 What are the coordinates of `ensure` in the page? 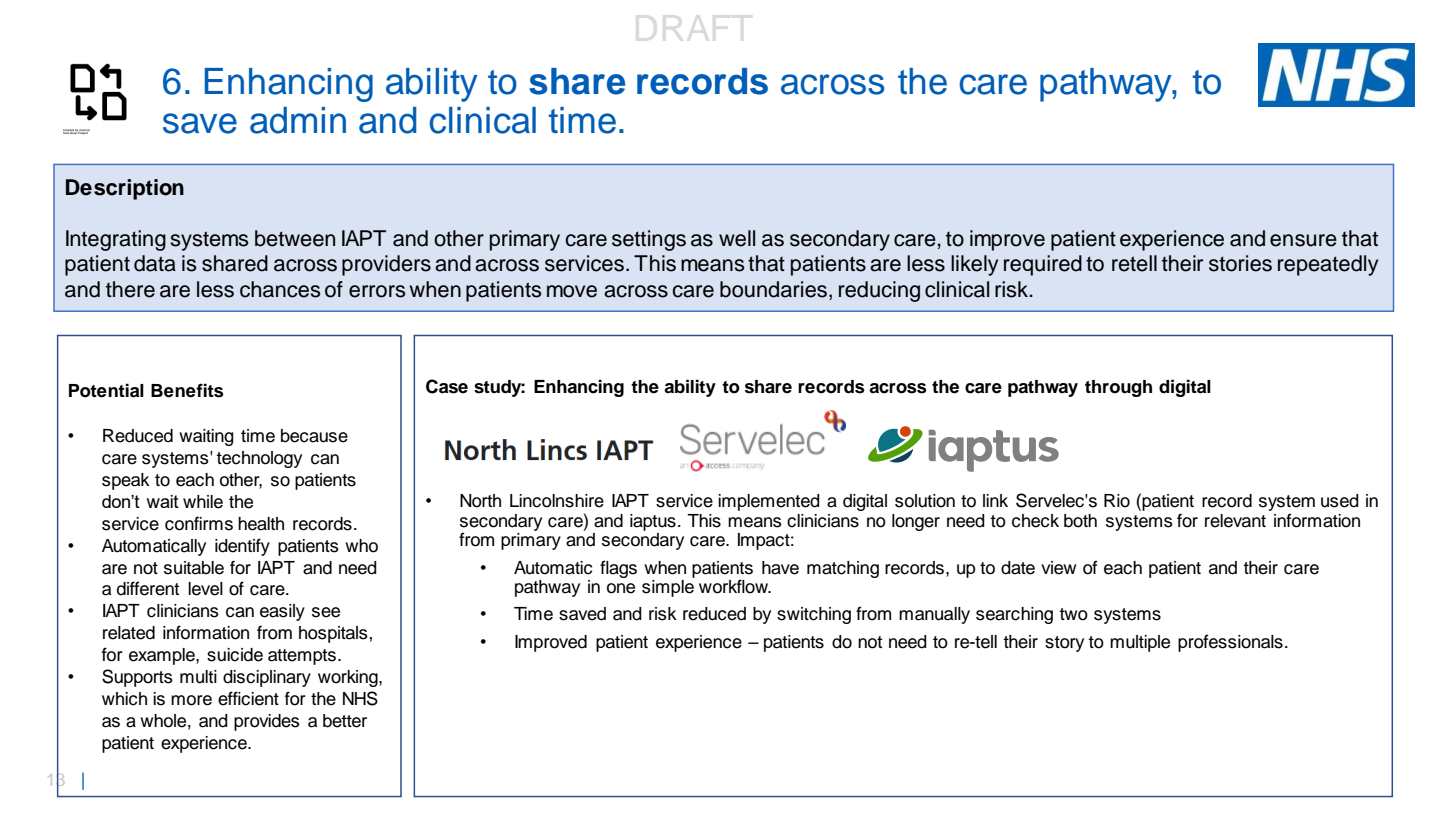 It's located at (1303, 240).
